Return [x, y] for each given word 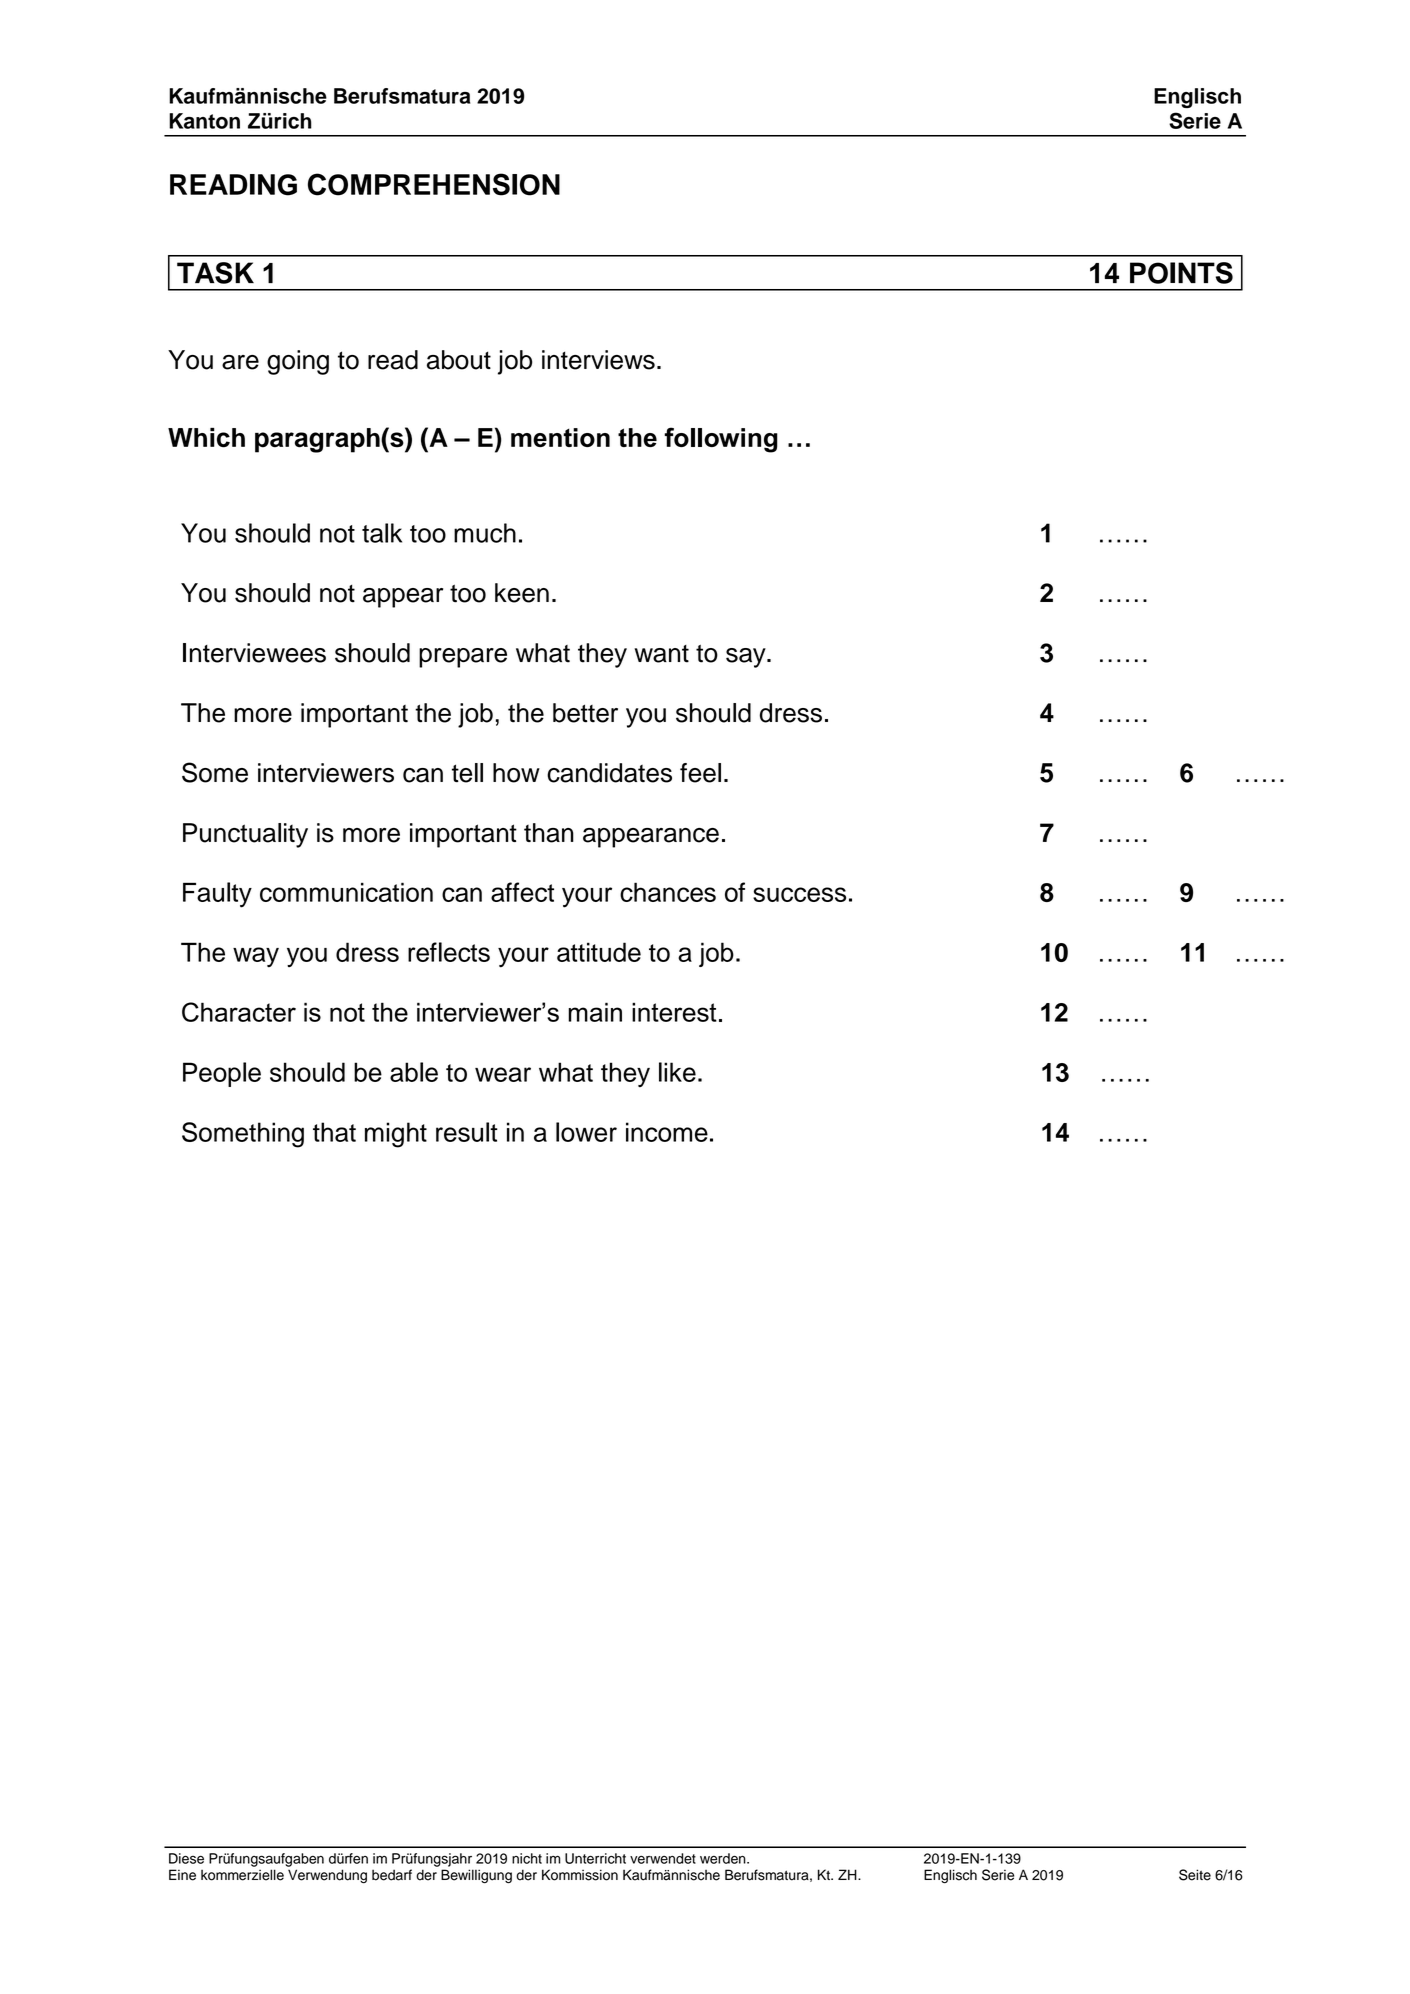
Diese [186, 1858]
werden [724, 1858]
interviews [598, 360]
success [799, 894]
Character [239, 1012]
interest [674, 1012]
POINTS [1181, 273]
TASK [215, 273]
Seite [1195, 1875]
